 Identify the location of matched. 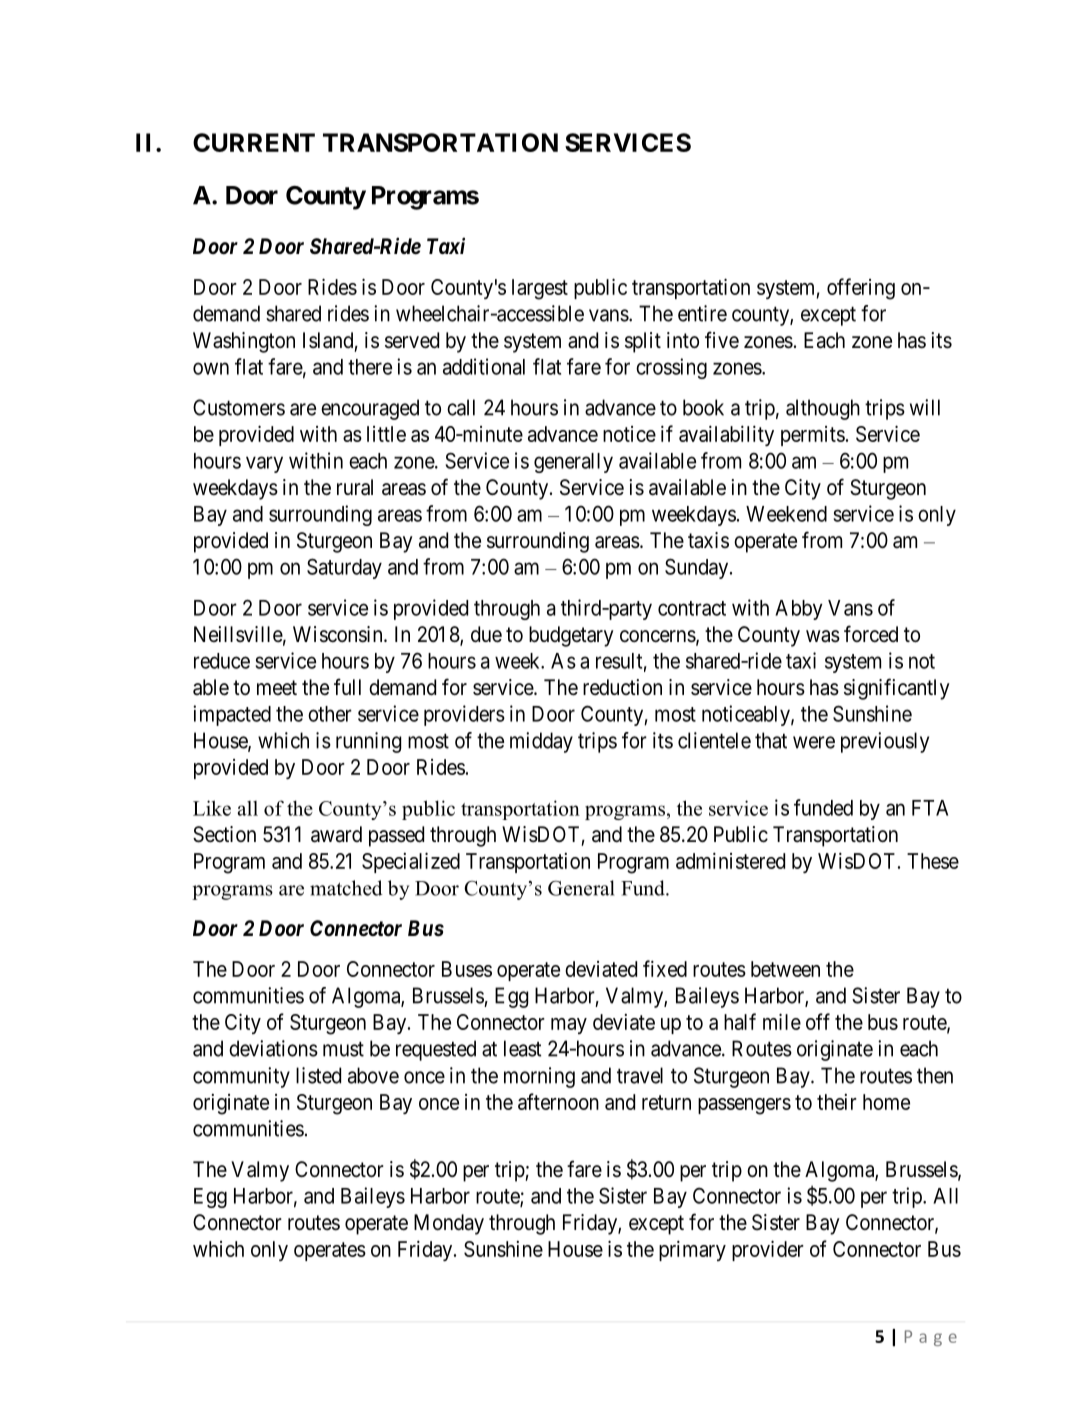
(346, 888).
